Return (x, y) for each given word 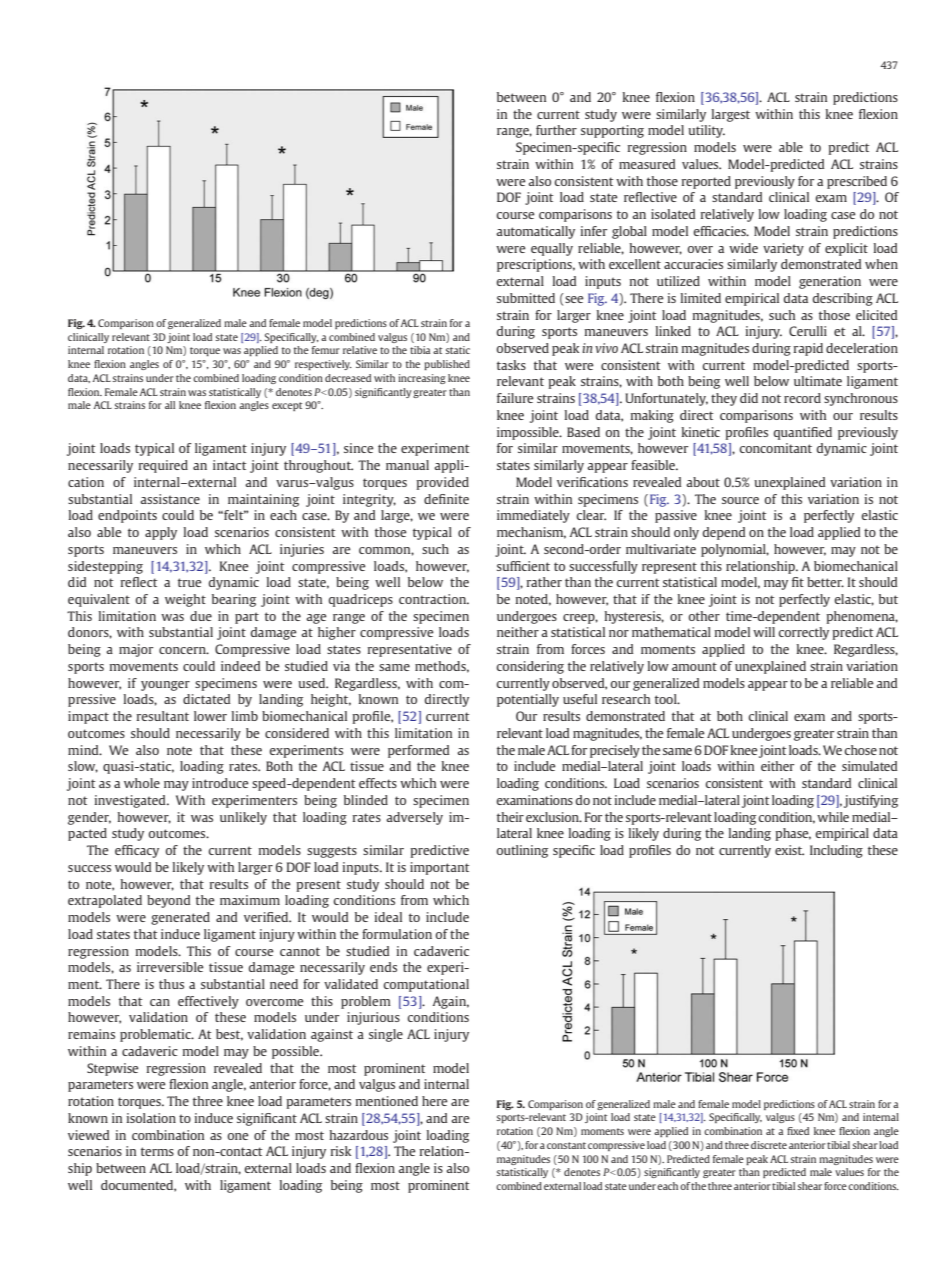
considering (530, 667)
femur (326, 350)
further (556, 130)
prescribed (857, 182)
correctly (803, 633)
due (201, 616)
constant (566, 1145)
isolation (151, 1118)
